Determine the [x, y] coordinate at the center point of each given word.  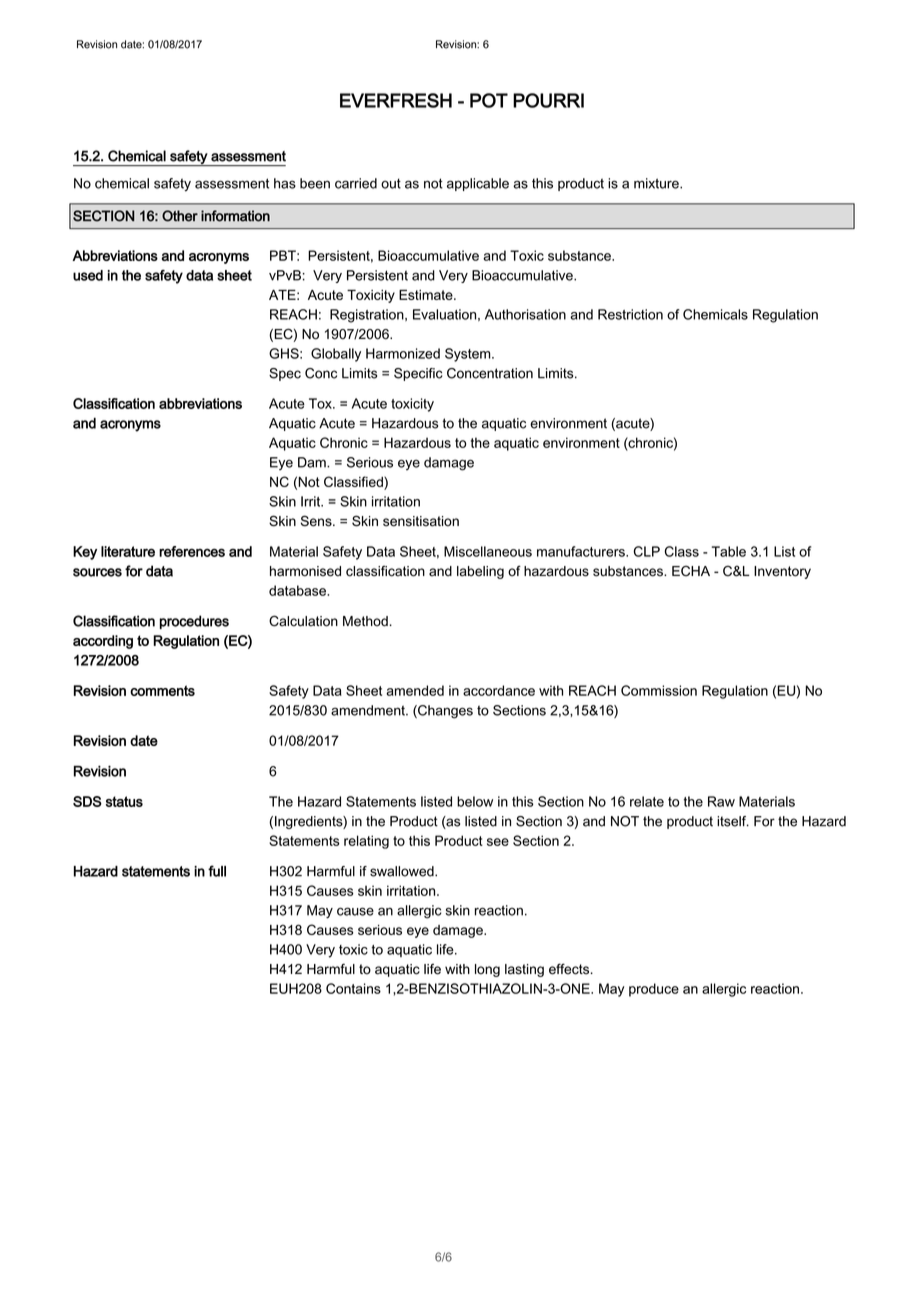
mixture [657, 183]
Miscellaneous [488, 551]
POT [489, 100]
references [192, 551]
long [487, 970]
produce [654, 990]
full [217, 871]
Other [180, 216]
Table [729, 551]
